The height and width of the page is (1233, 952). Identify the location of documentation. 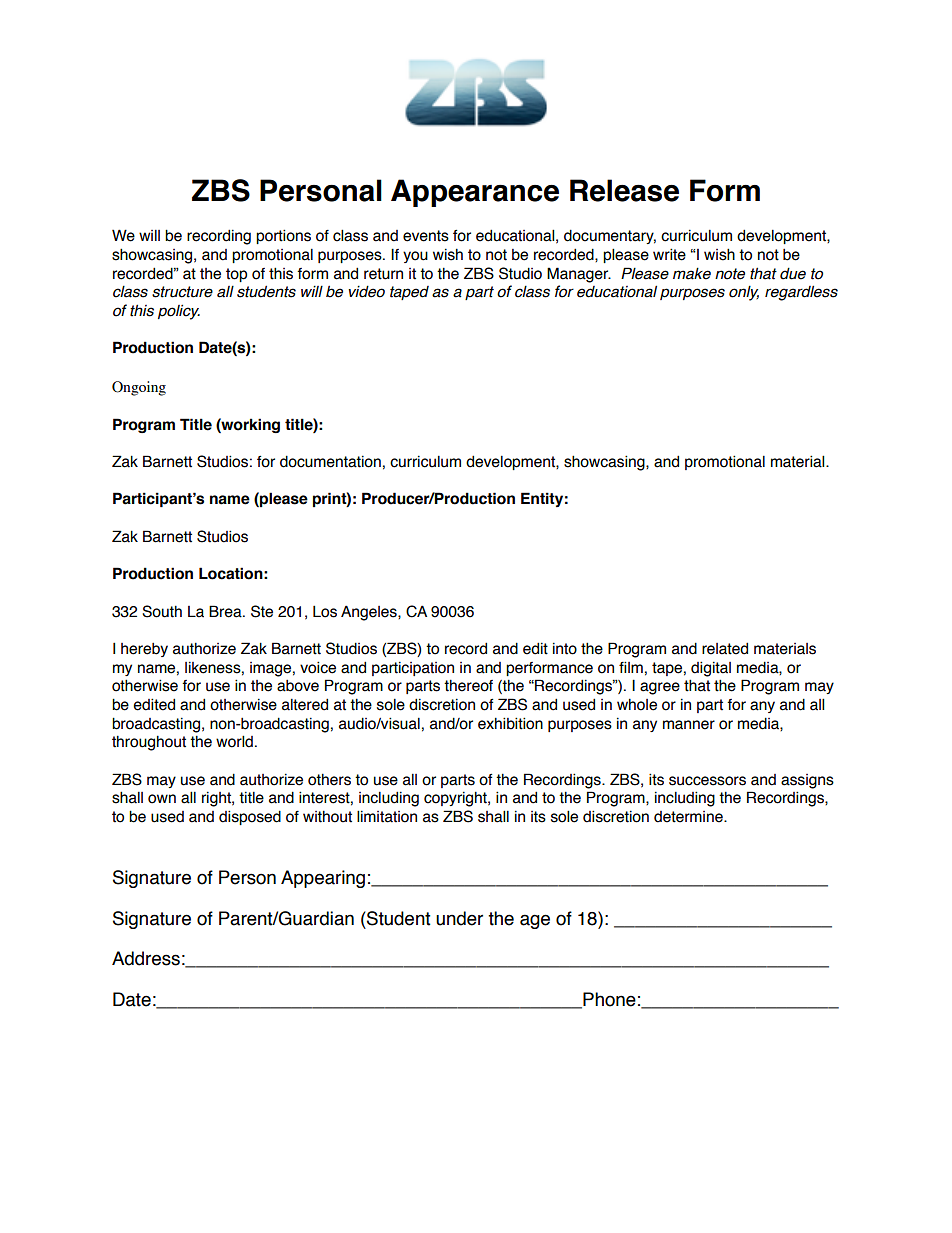
(330, 461).
